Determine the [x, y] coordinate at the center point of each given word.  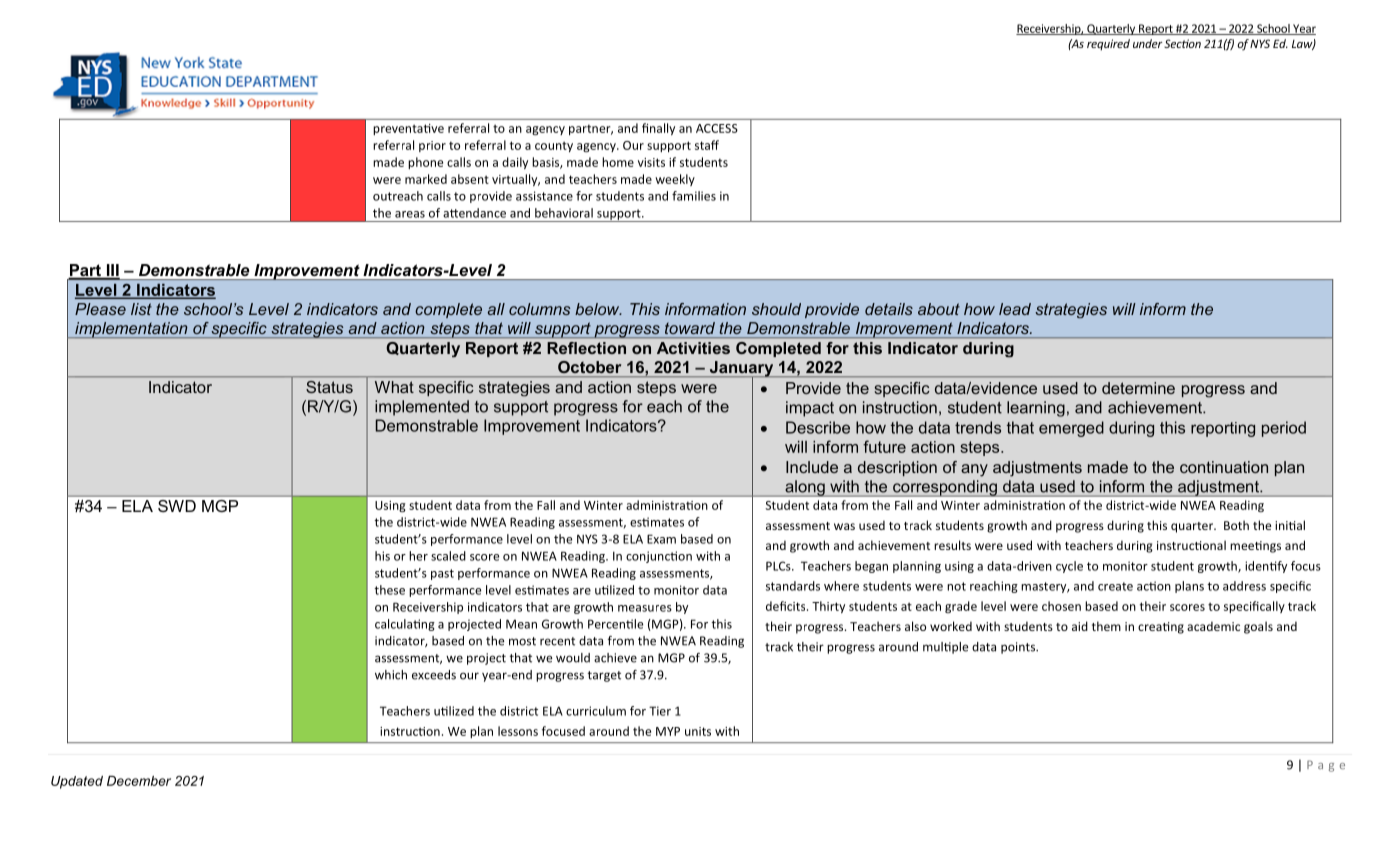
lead [1015, 309]
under [1148, 43]
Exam [661, 539]
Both [1236, 525]
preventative [408, 129]
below [598, 309]
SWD [177, 506]
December [139, 781]
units [698, 731]
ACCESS [717, 128]
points [1019, 648]
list [141, 309]
